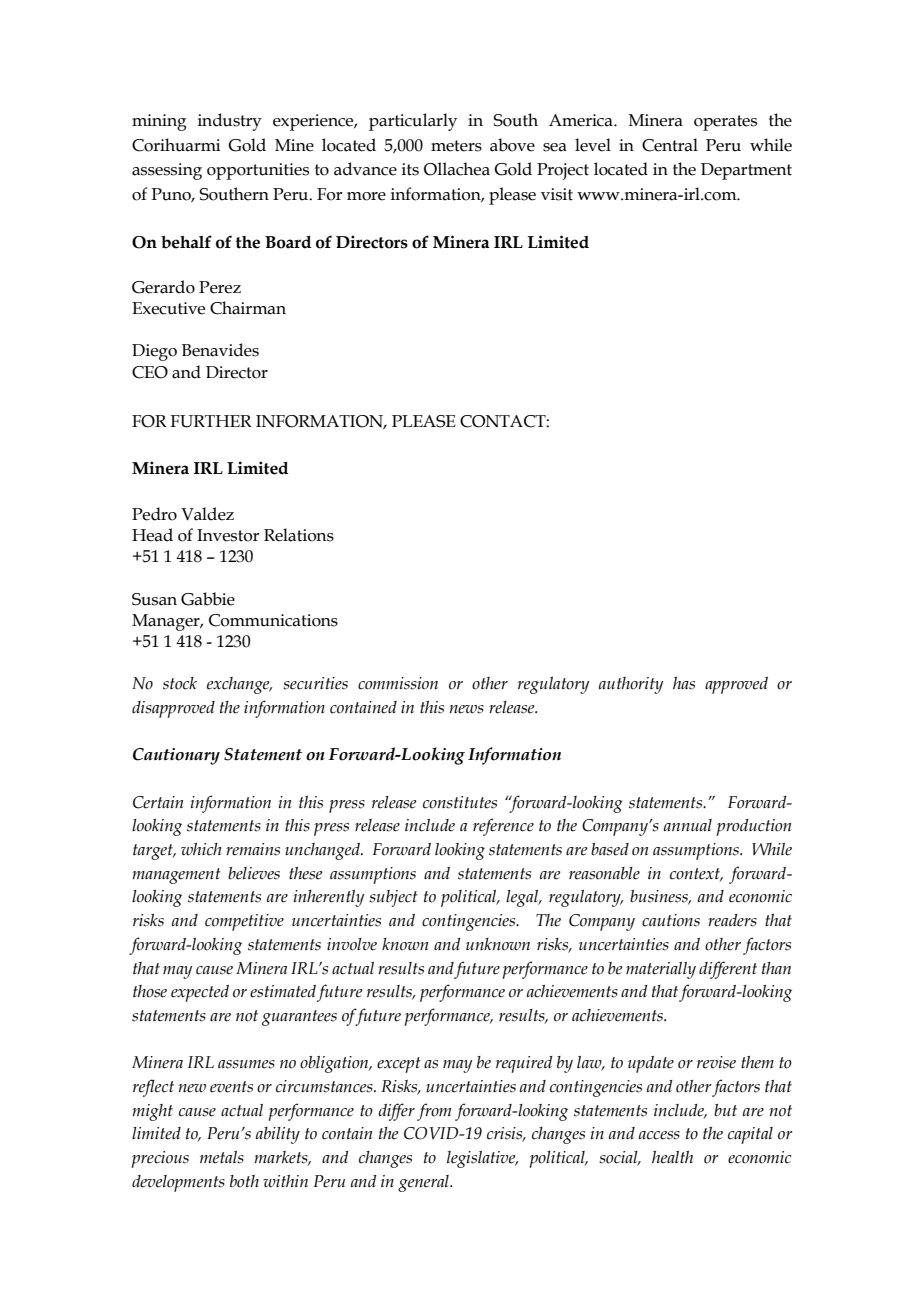 The width and height of the screenshot is (924, 1308). I want to click on Central, so click(670, 145).
